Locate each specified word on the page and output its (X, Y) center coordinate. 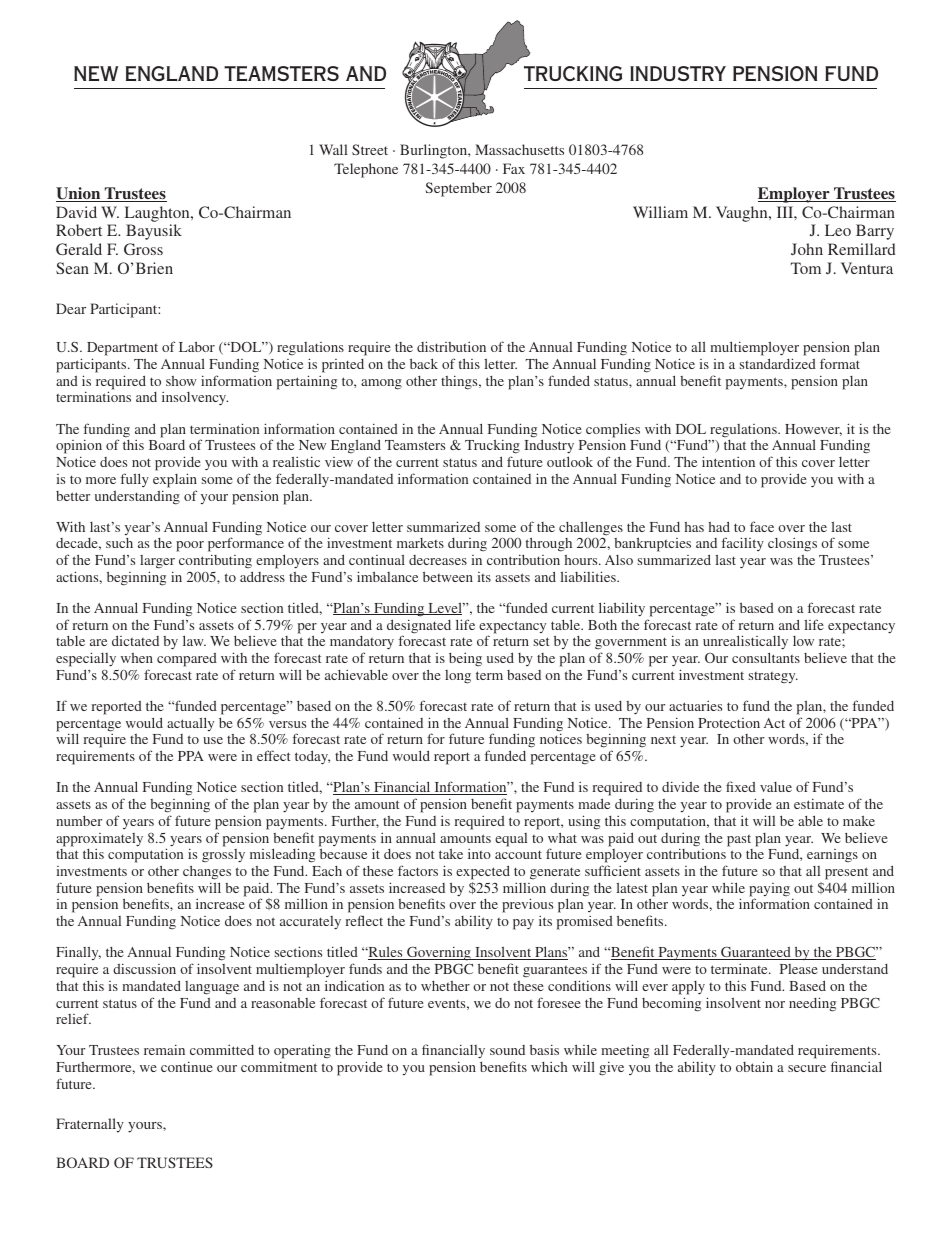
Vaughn (743, 214)
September (458, 189)
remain (164, 1049)
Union (79, 194)
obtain (754, 1066)
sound (507, 1050)
